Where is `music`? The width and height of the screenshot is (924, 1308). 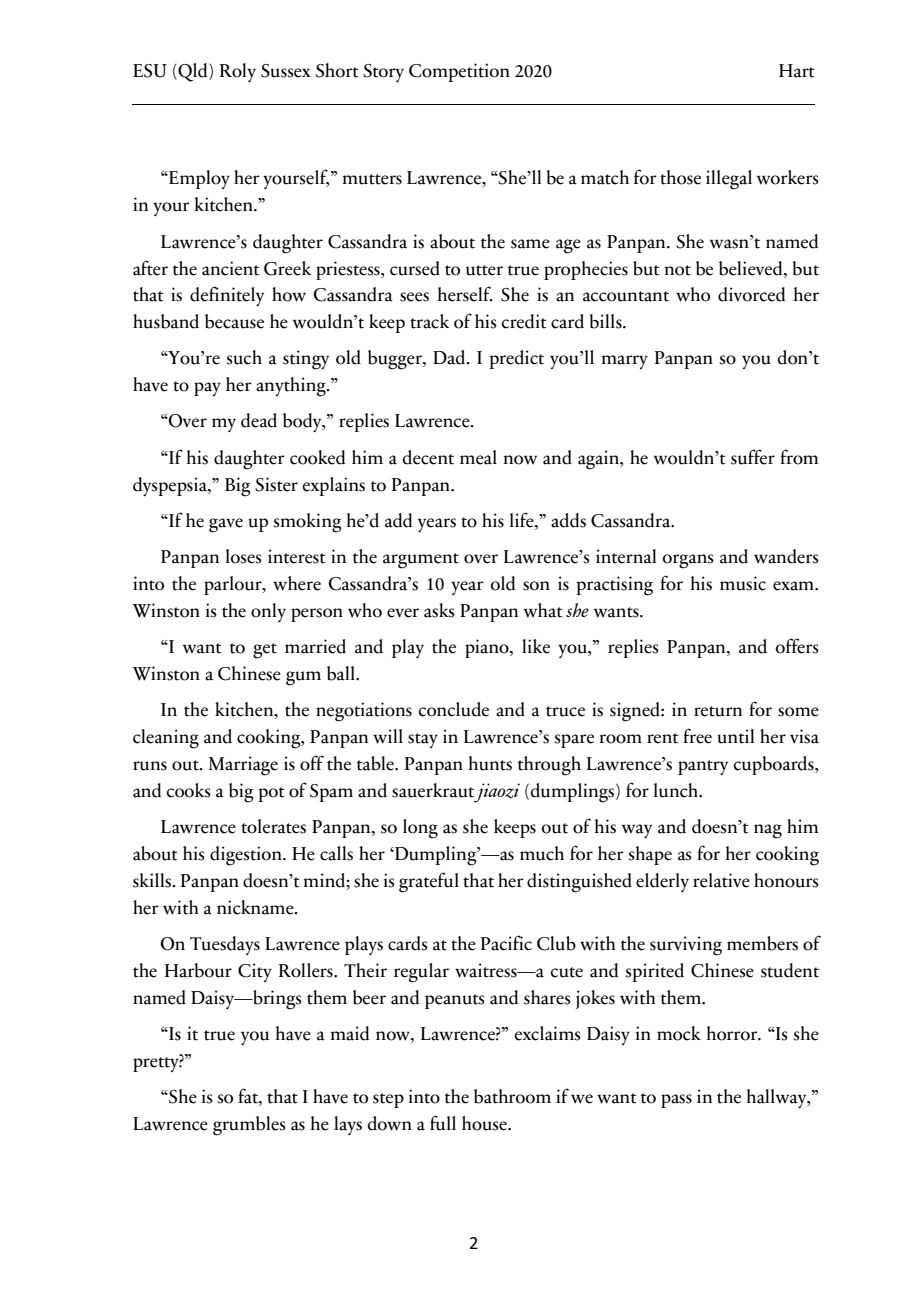 music is located at coordinates (743, 583).
